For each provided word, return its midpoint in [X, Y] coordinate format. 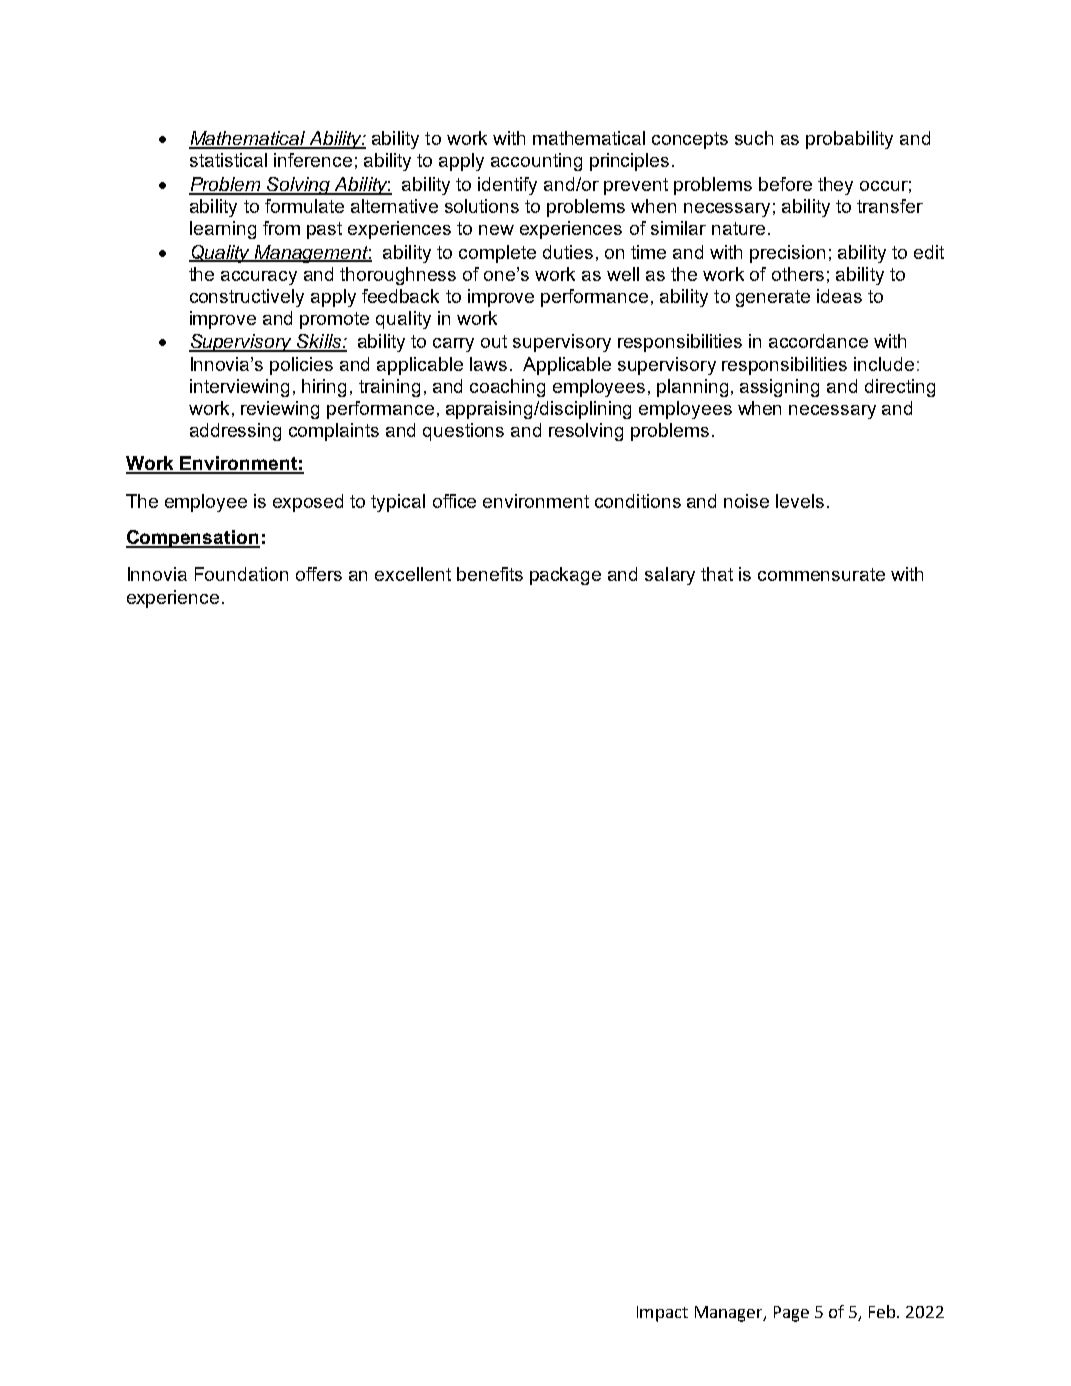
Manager [730, 1314]
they [835, 186]
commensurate [821, 574]
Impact [662, 1314]
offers [319, 574]
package [565, 576]
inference [313, 160]
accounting [536, 162]
